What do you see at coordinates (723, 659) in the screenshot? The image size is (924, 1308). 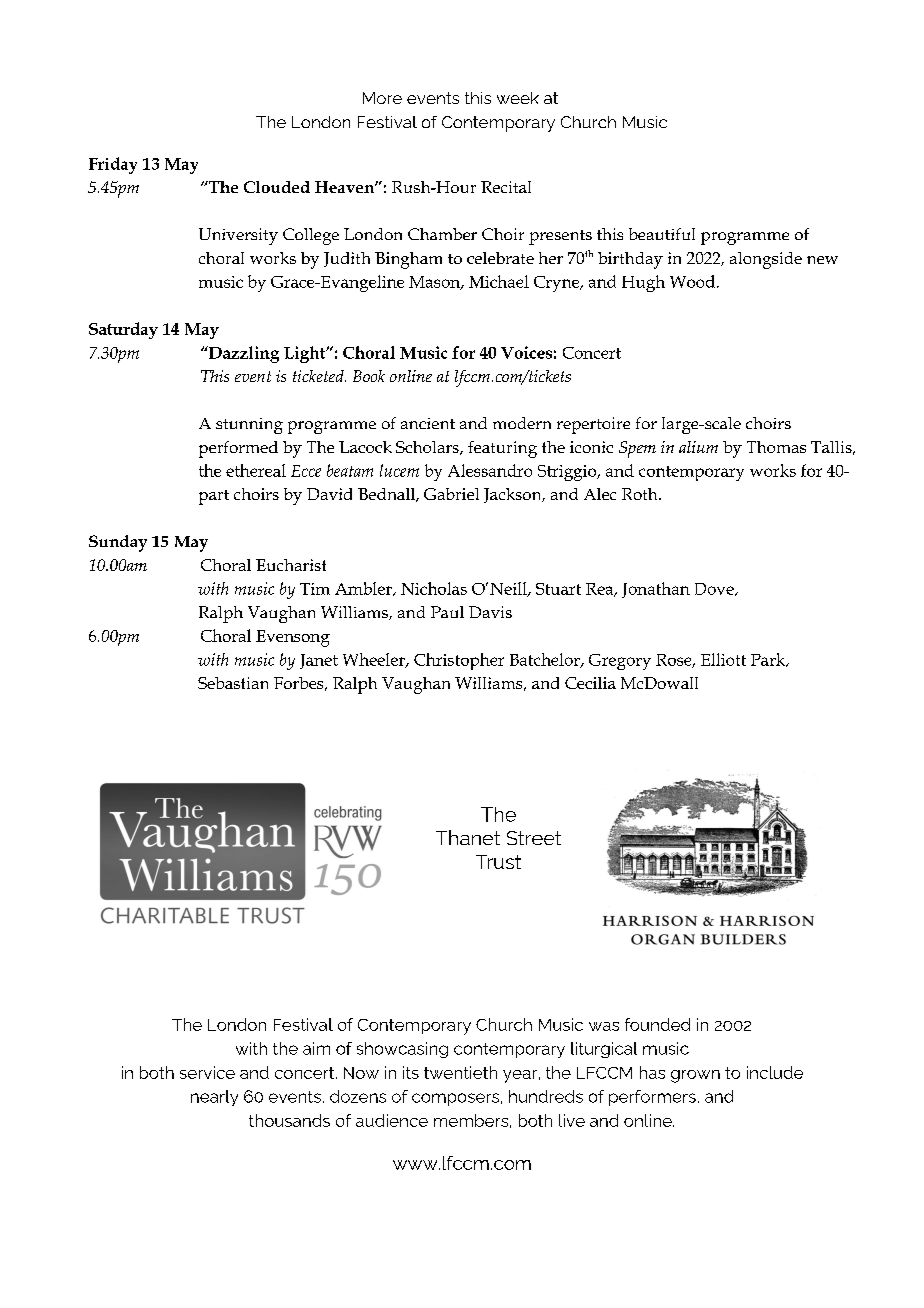 I see `Elliott` at bounding box center [723, 659].
